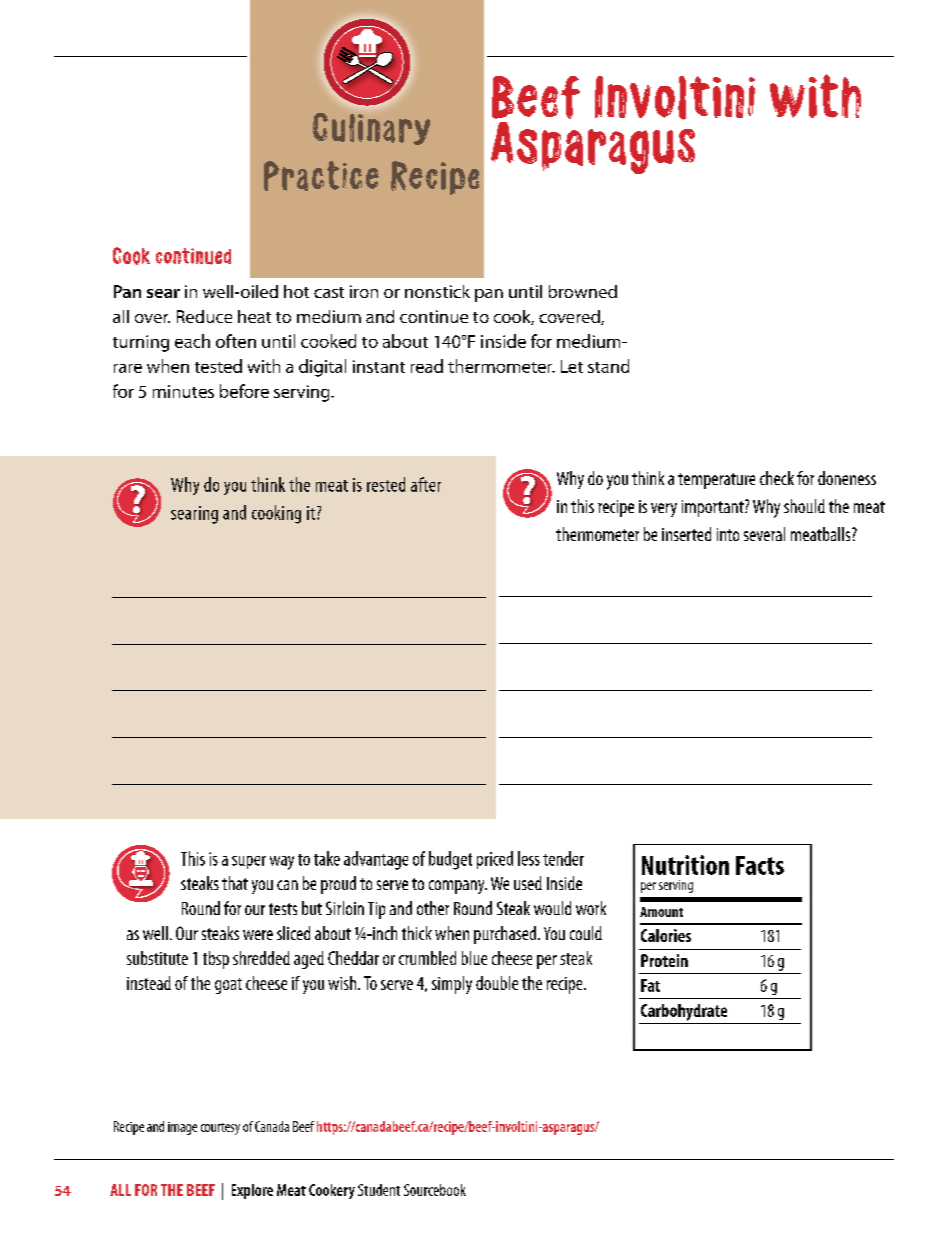  I want to click on Practice, so click(321, 176).
